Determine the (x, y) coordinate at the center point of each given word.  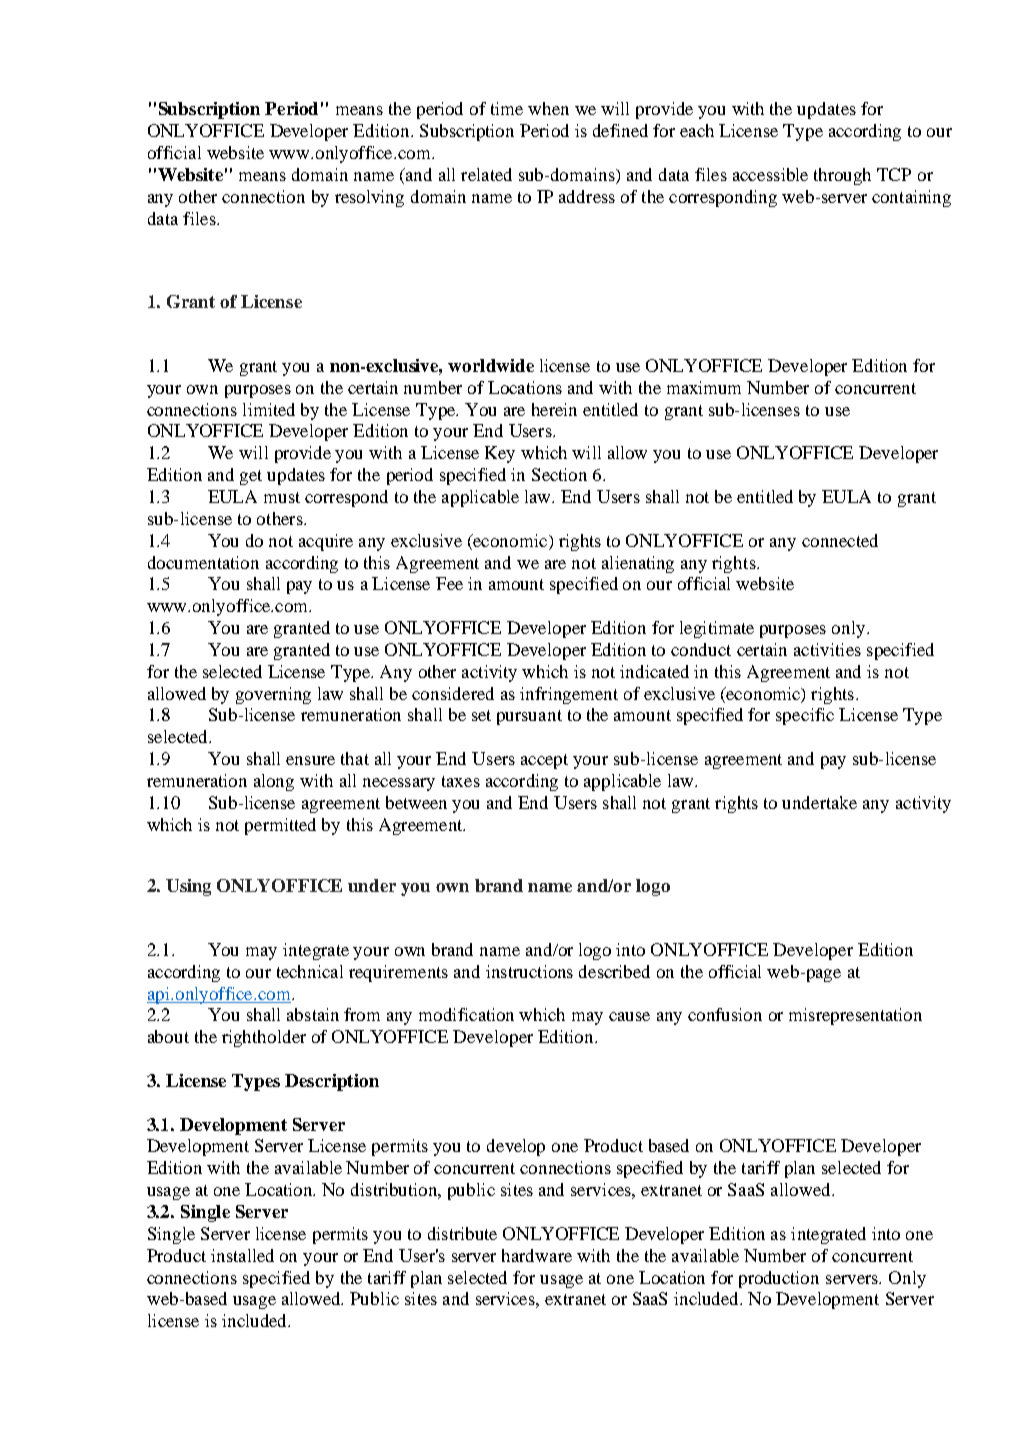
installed (242, 1255)
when (548, 108)
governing (273, 695)
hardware (537, 1255)
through (842, 176)
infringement (569, 695)
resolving (369, 198)
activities (827, 649)
